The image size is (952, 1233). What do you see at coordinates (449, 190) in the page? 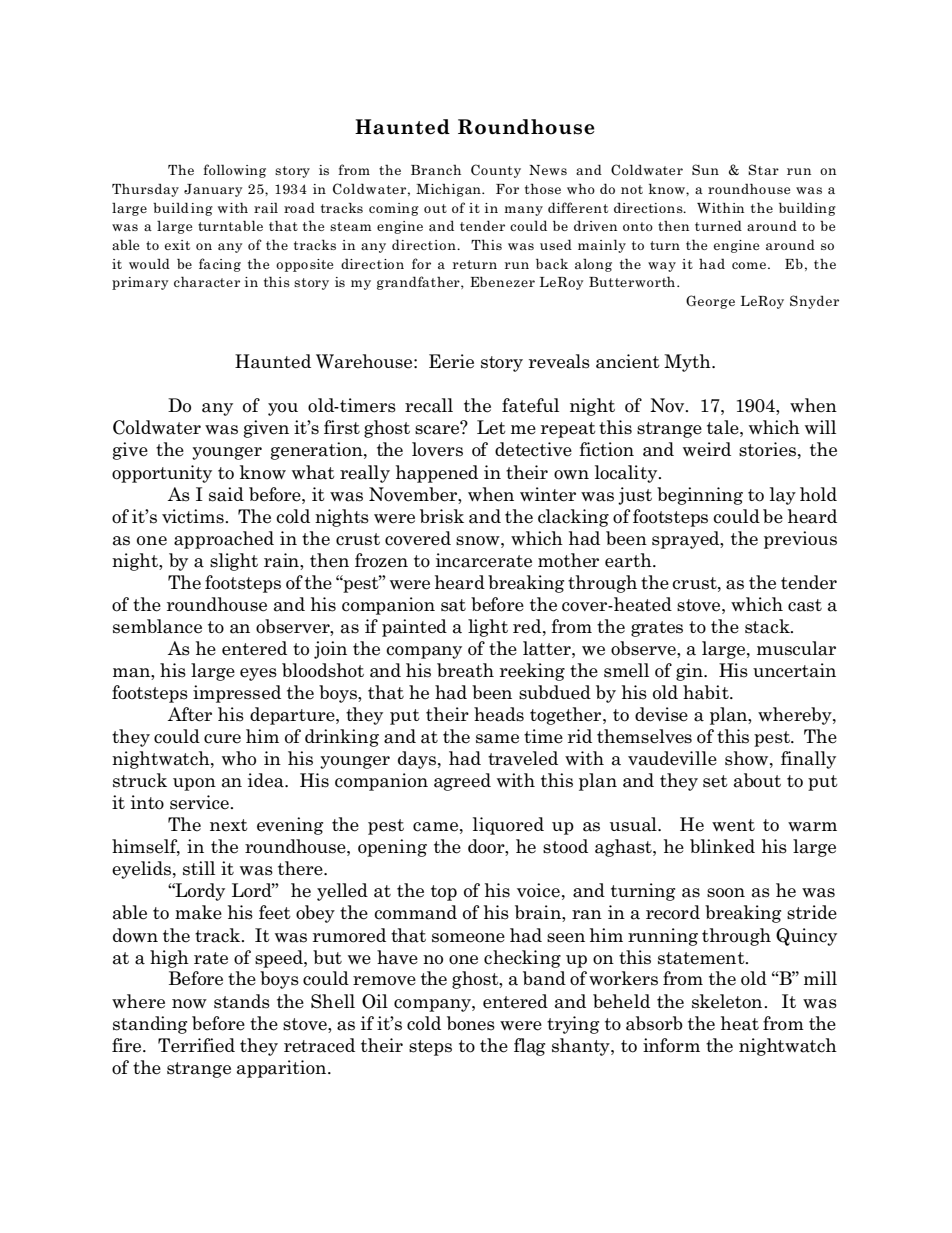
I see `Michigan` at bounding box center [449, 190].
